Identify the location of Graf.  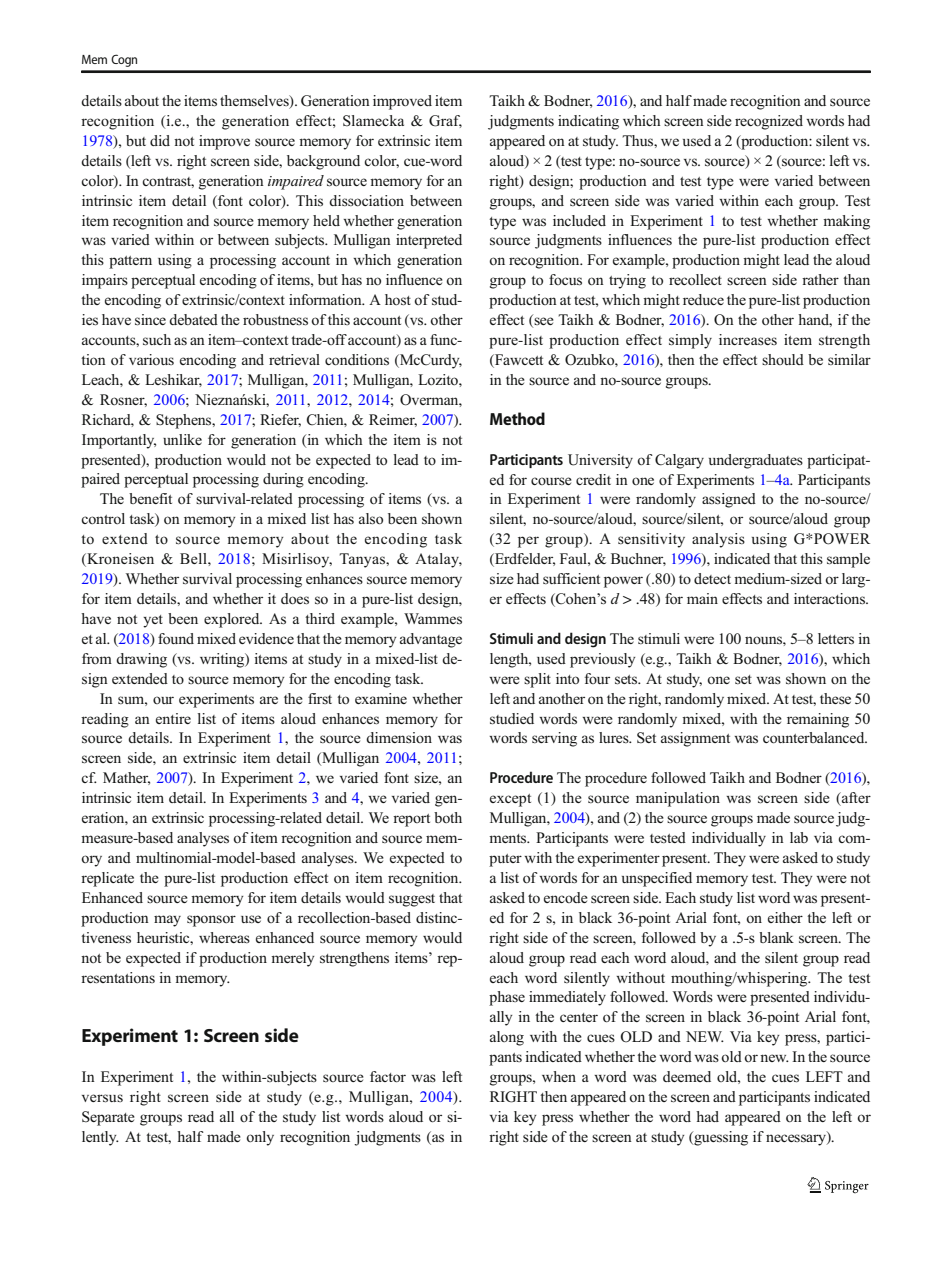
(445, 121).
